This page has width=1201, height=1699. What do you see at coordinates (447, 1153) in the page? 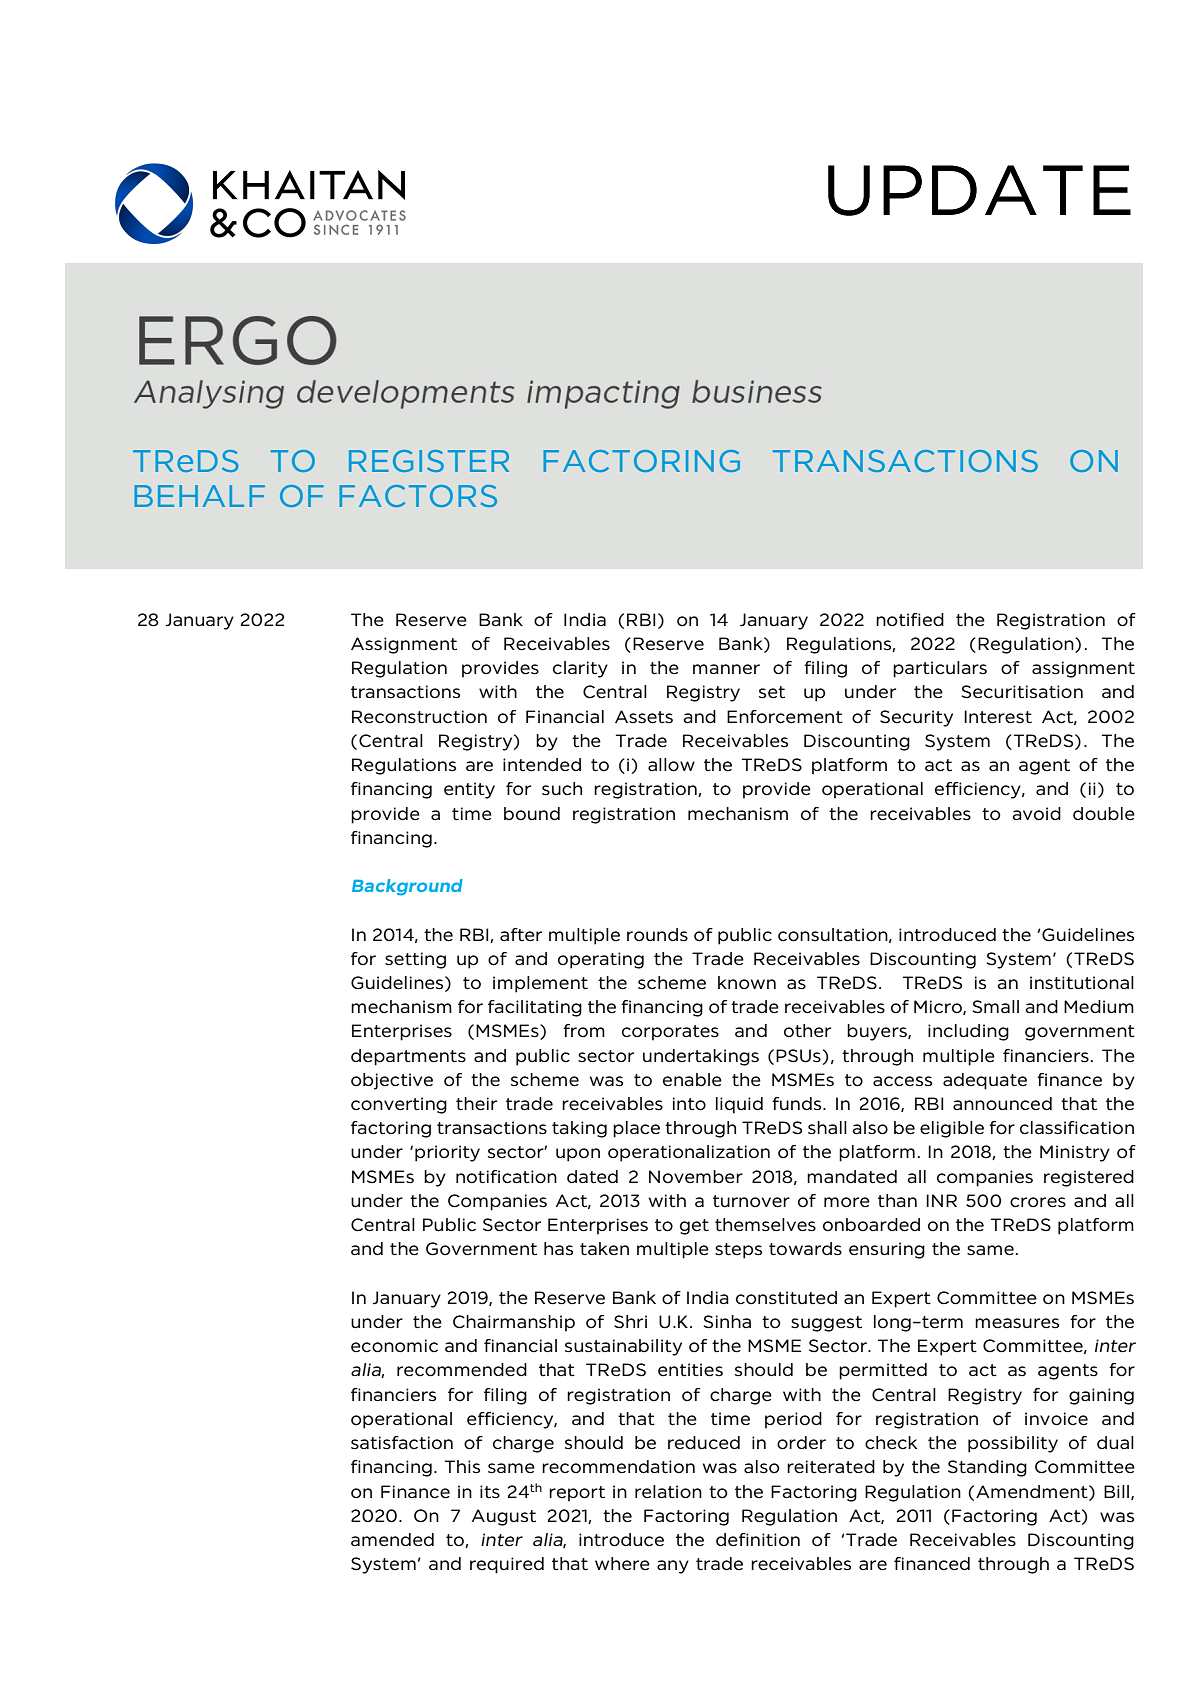
I see `priority` at bounding box center [447, 1153].
